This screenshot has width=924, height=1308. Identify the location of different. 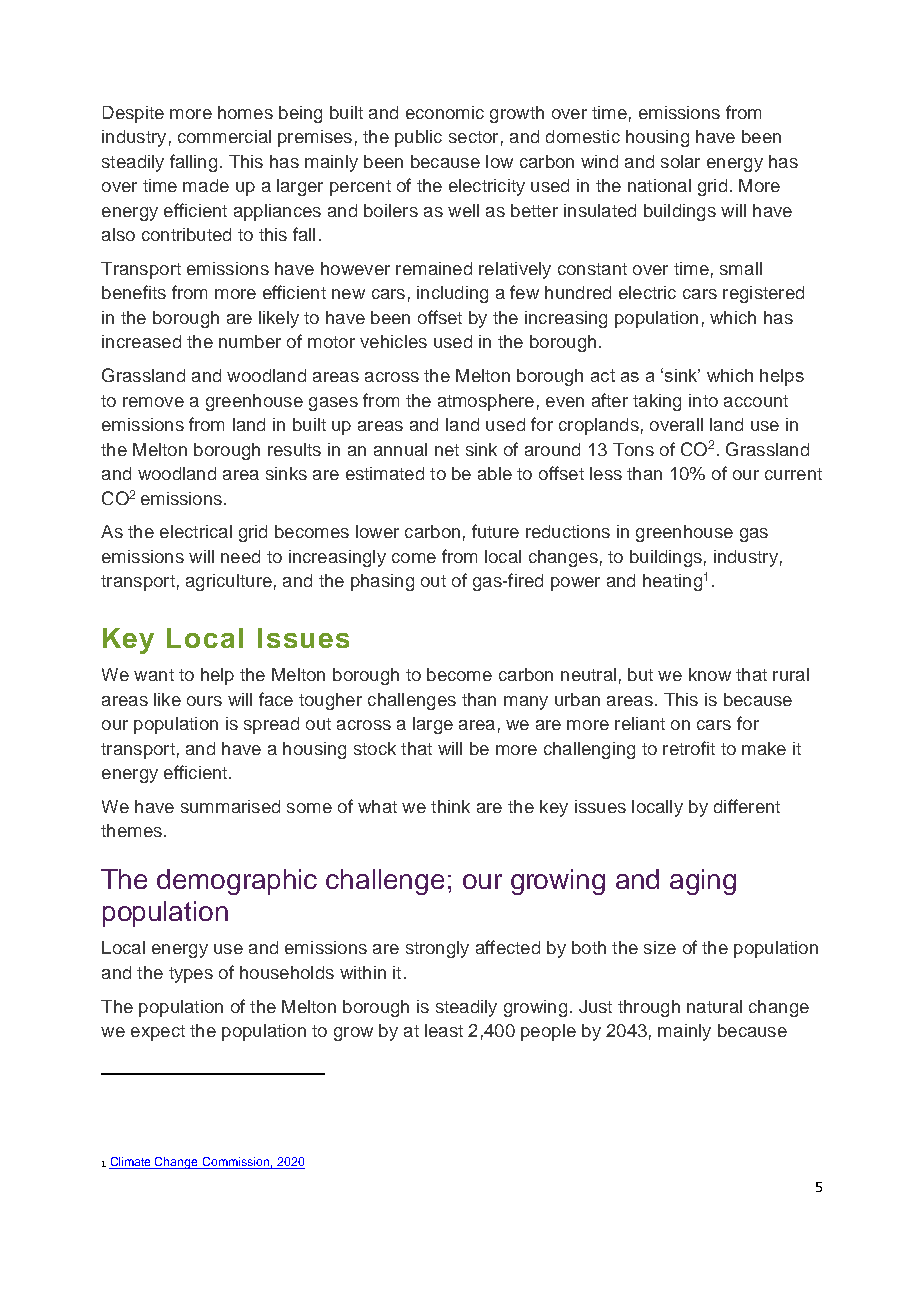
(747, 806).
